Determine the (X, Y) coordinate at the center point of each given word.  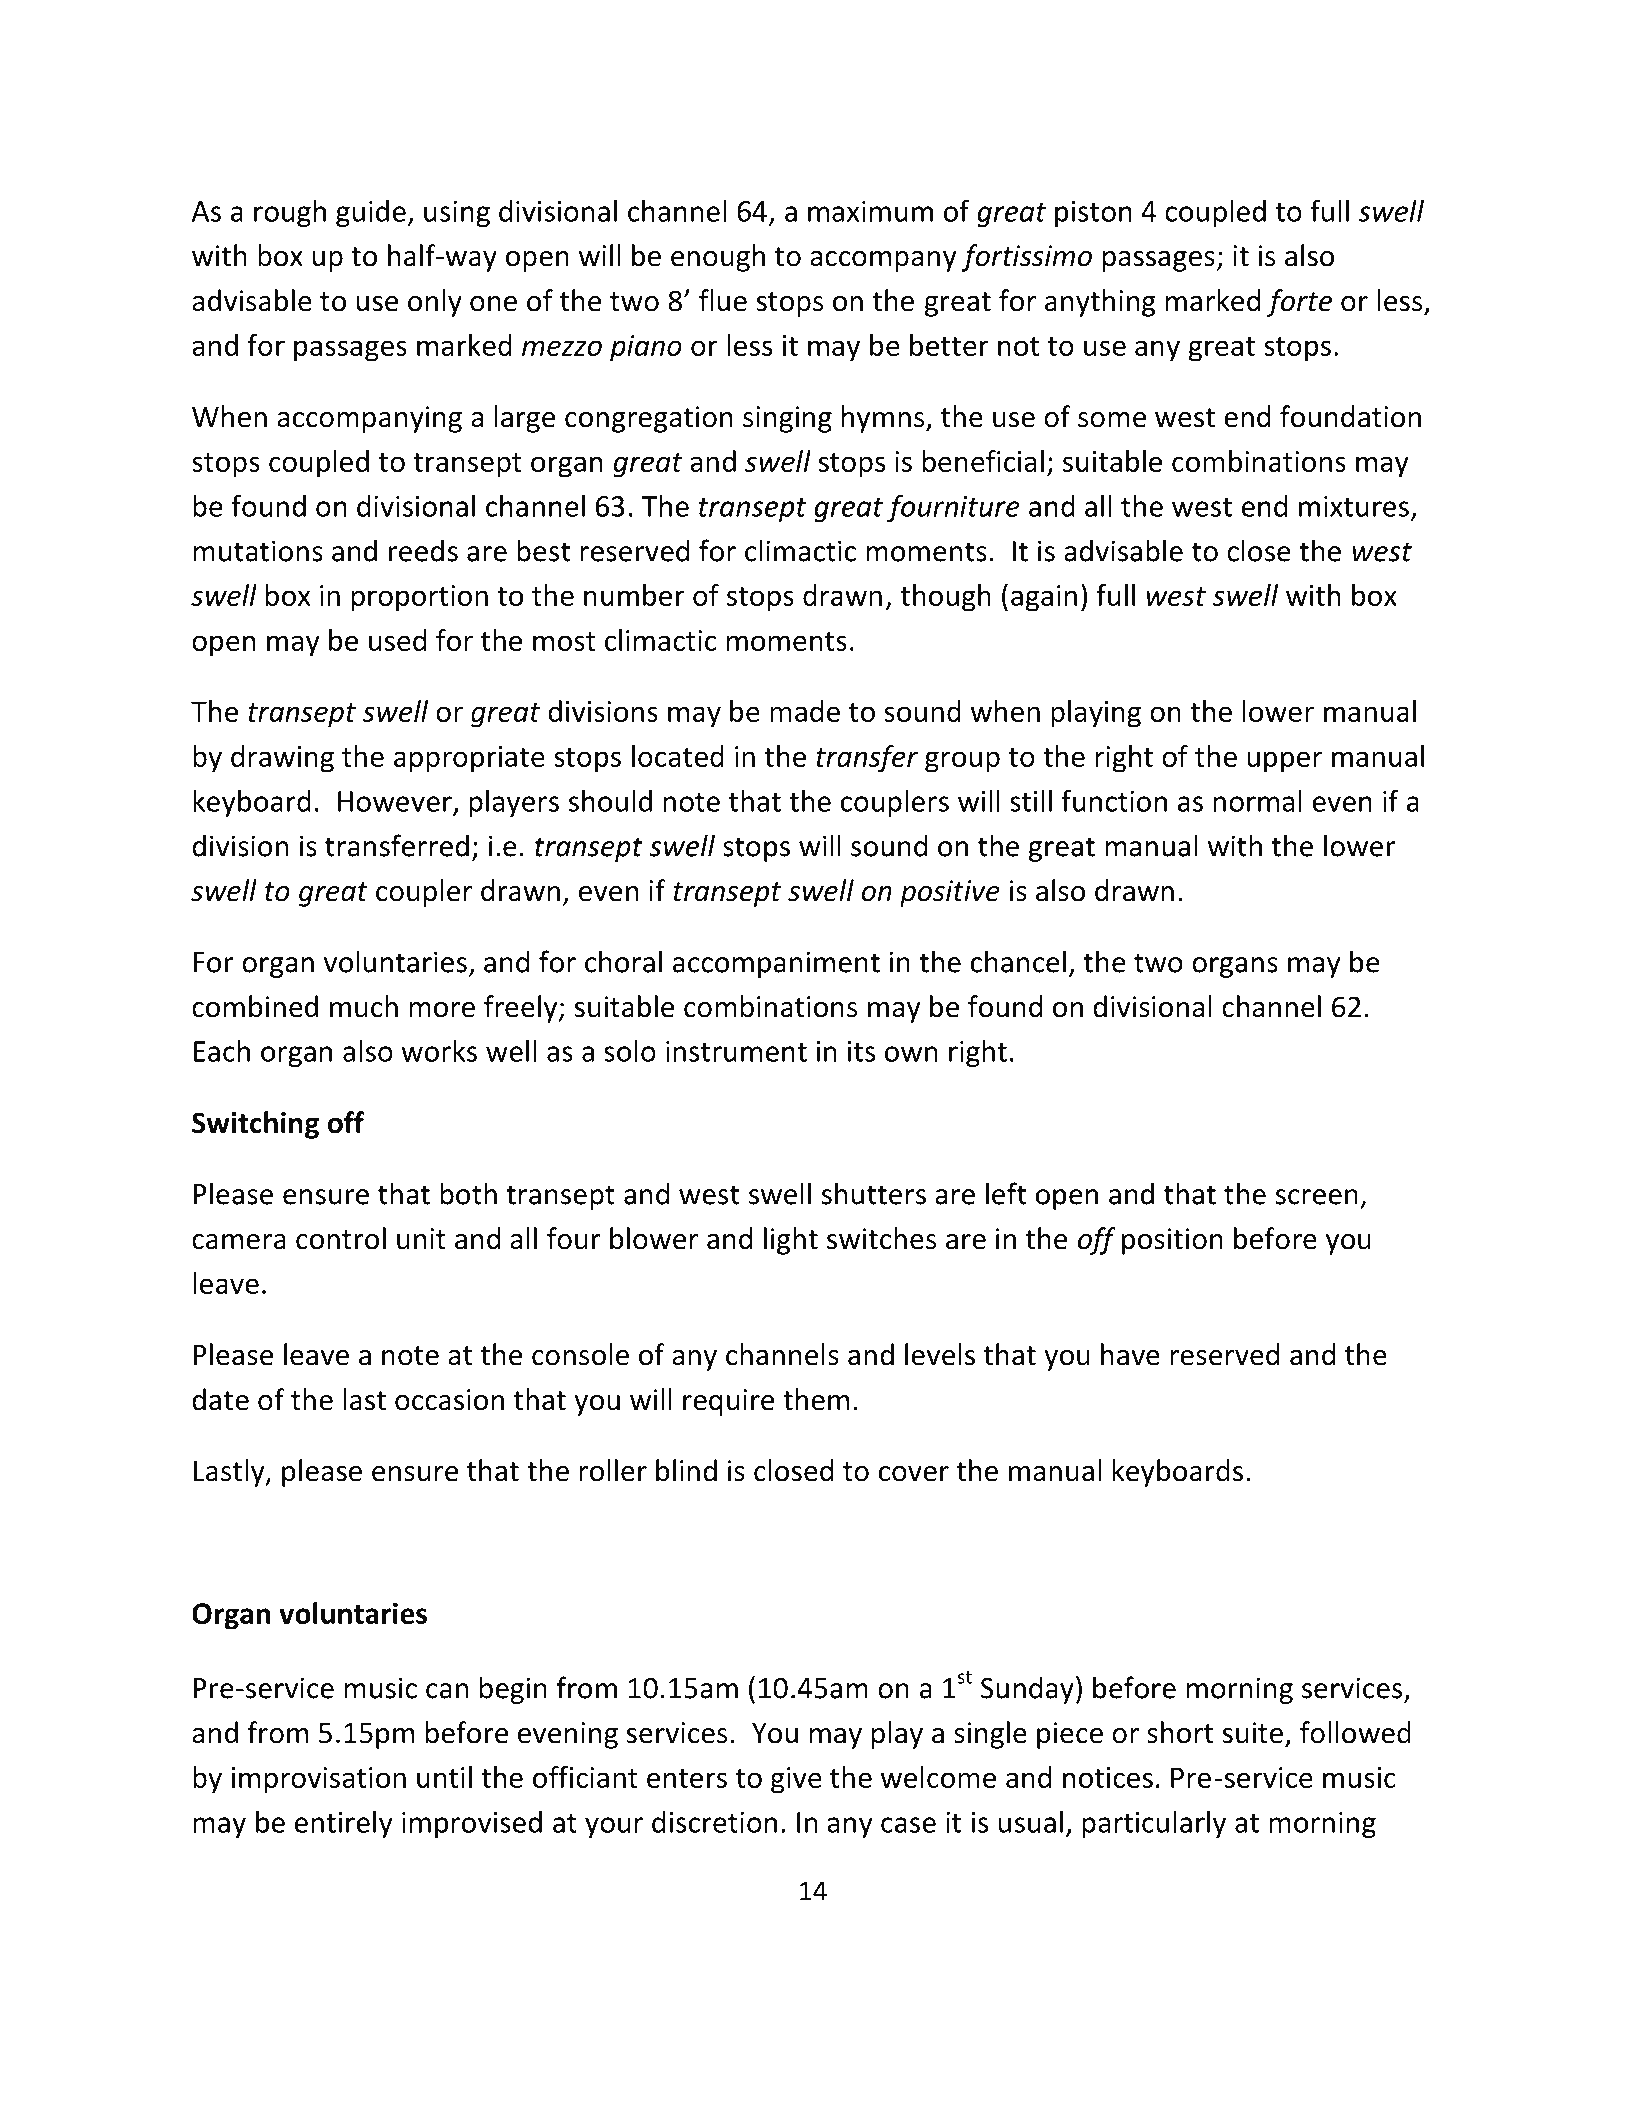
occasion (449, 1400)
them (816, 1399)
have (1130, 1354)
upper (1284, 762)
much (364, 1006)
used (397, 640)
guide (372, 213)
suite (1253, 1733)
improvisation (319, 1780)
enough (718, 258)
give (796, 1780)
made (805, 711)
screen (1316, 1197)
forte (1299, 303)
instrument (736, 1051)
